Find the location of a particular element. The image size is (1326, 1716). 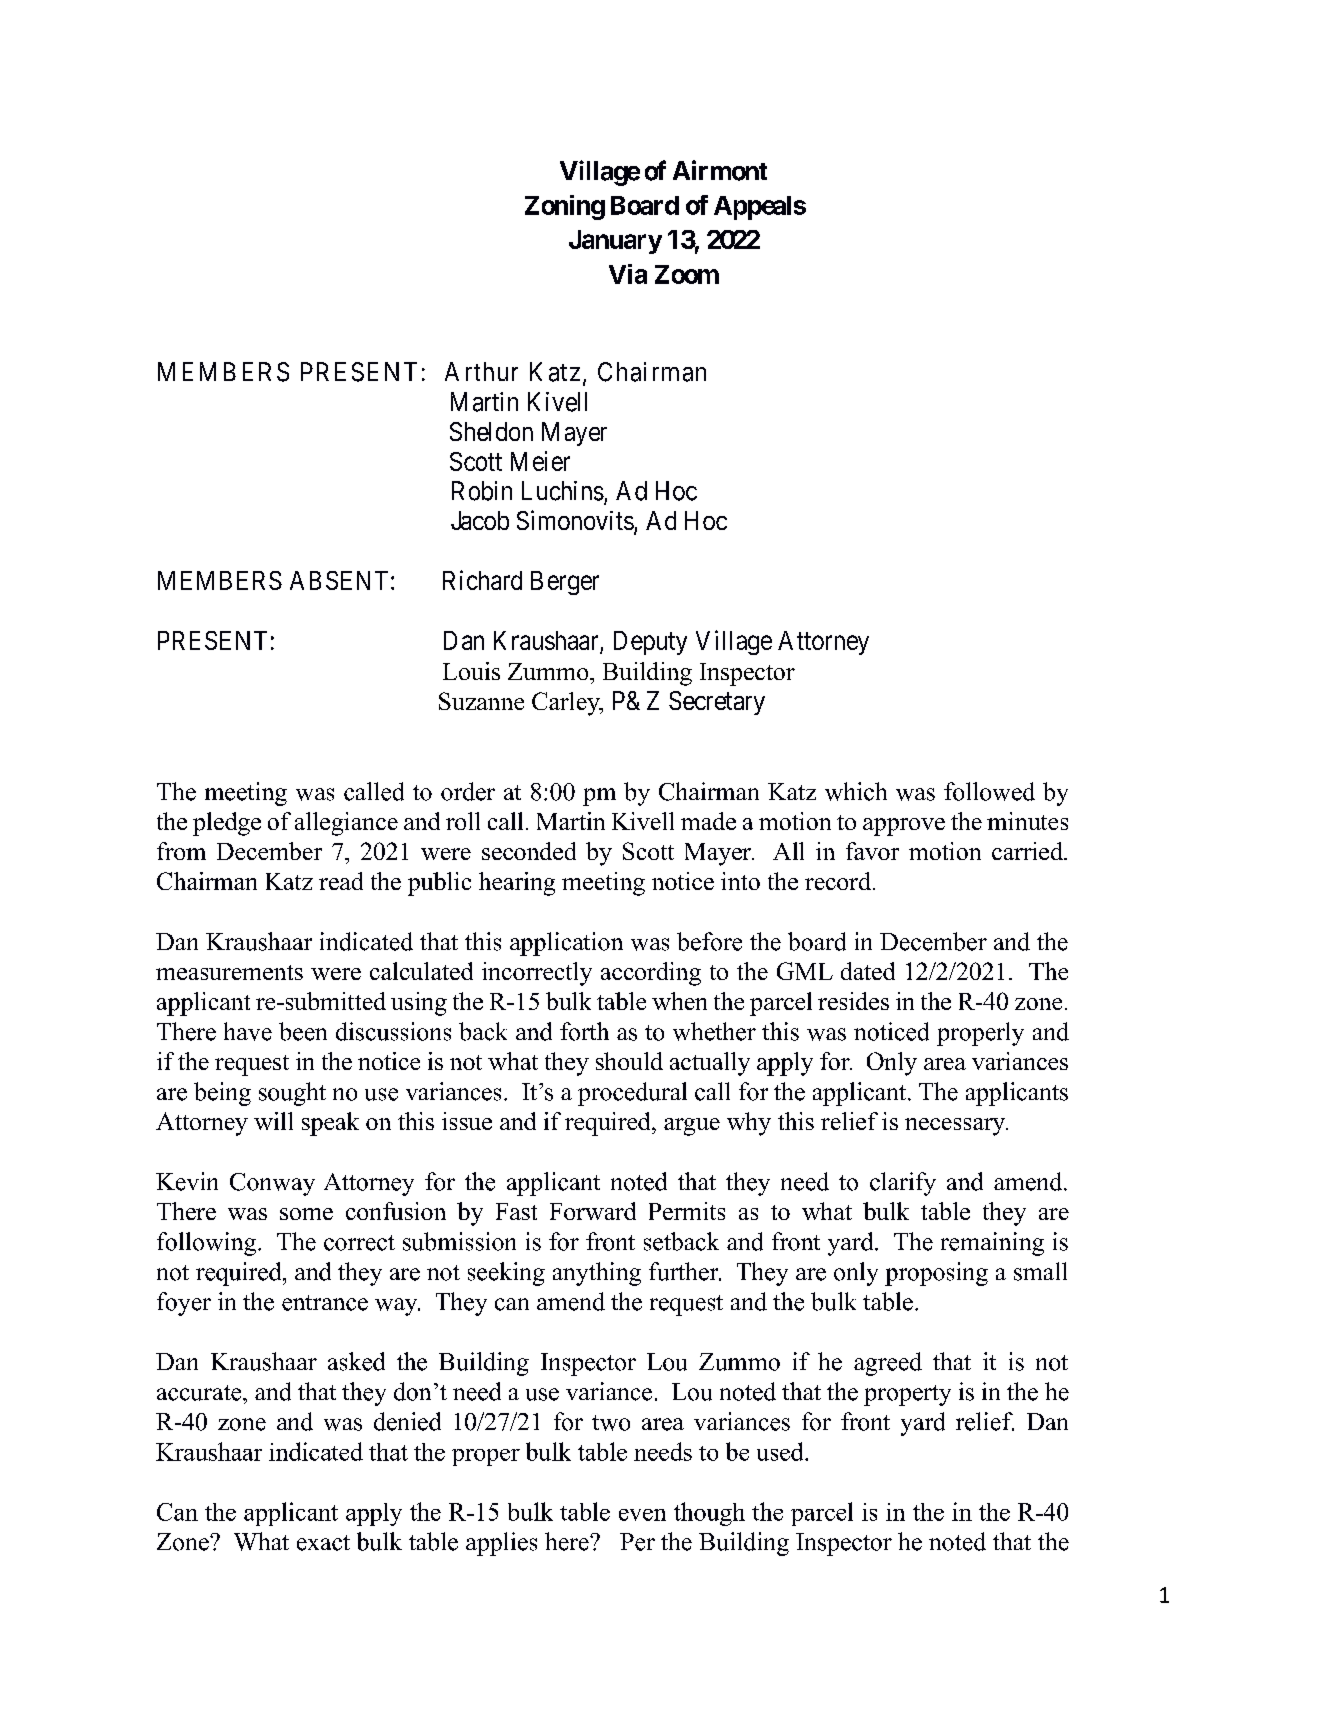

even is located at coordinates (642, 1515).
